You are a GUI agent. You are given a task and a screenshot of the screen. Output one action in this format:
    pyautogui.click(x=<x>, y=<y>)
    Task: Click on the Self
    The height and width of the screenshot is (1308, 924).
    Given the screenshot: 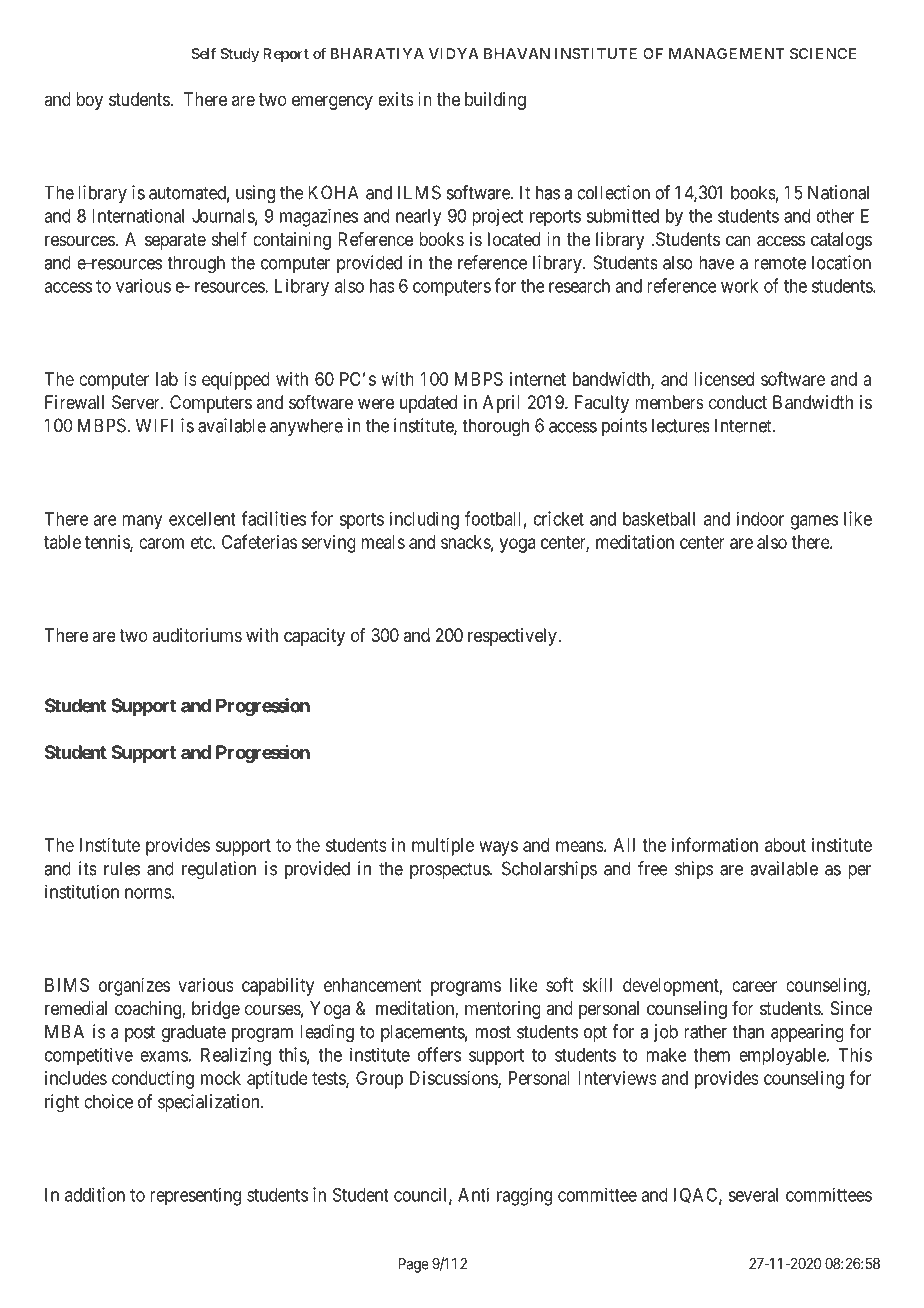 What is the action you would take?
    pyautogui.click(x=203, y=53)
